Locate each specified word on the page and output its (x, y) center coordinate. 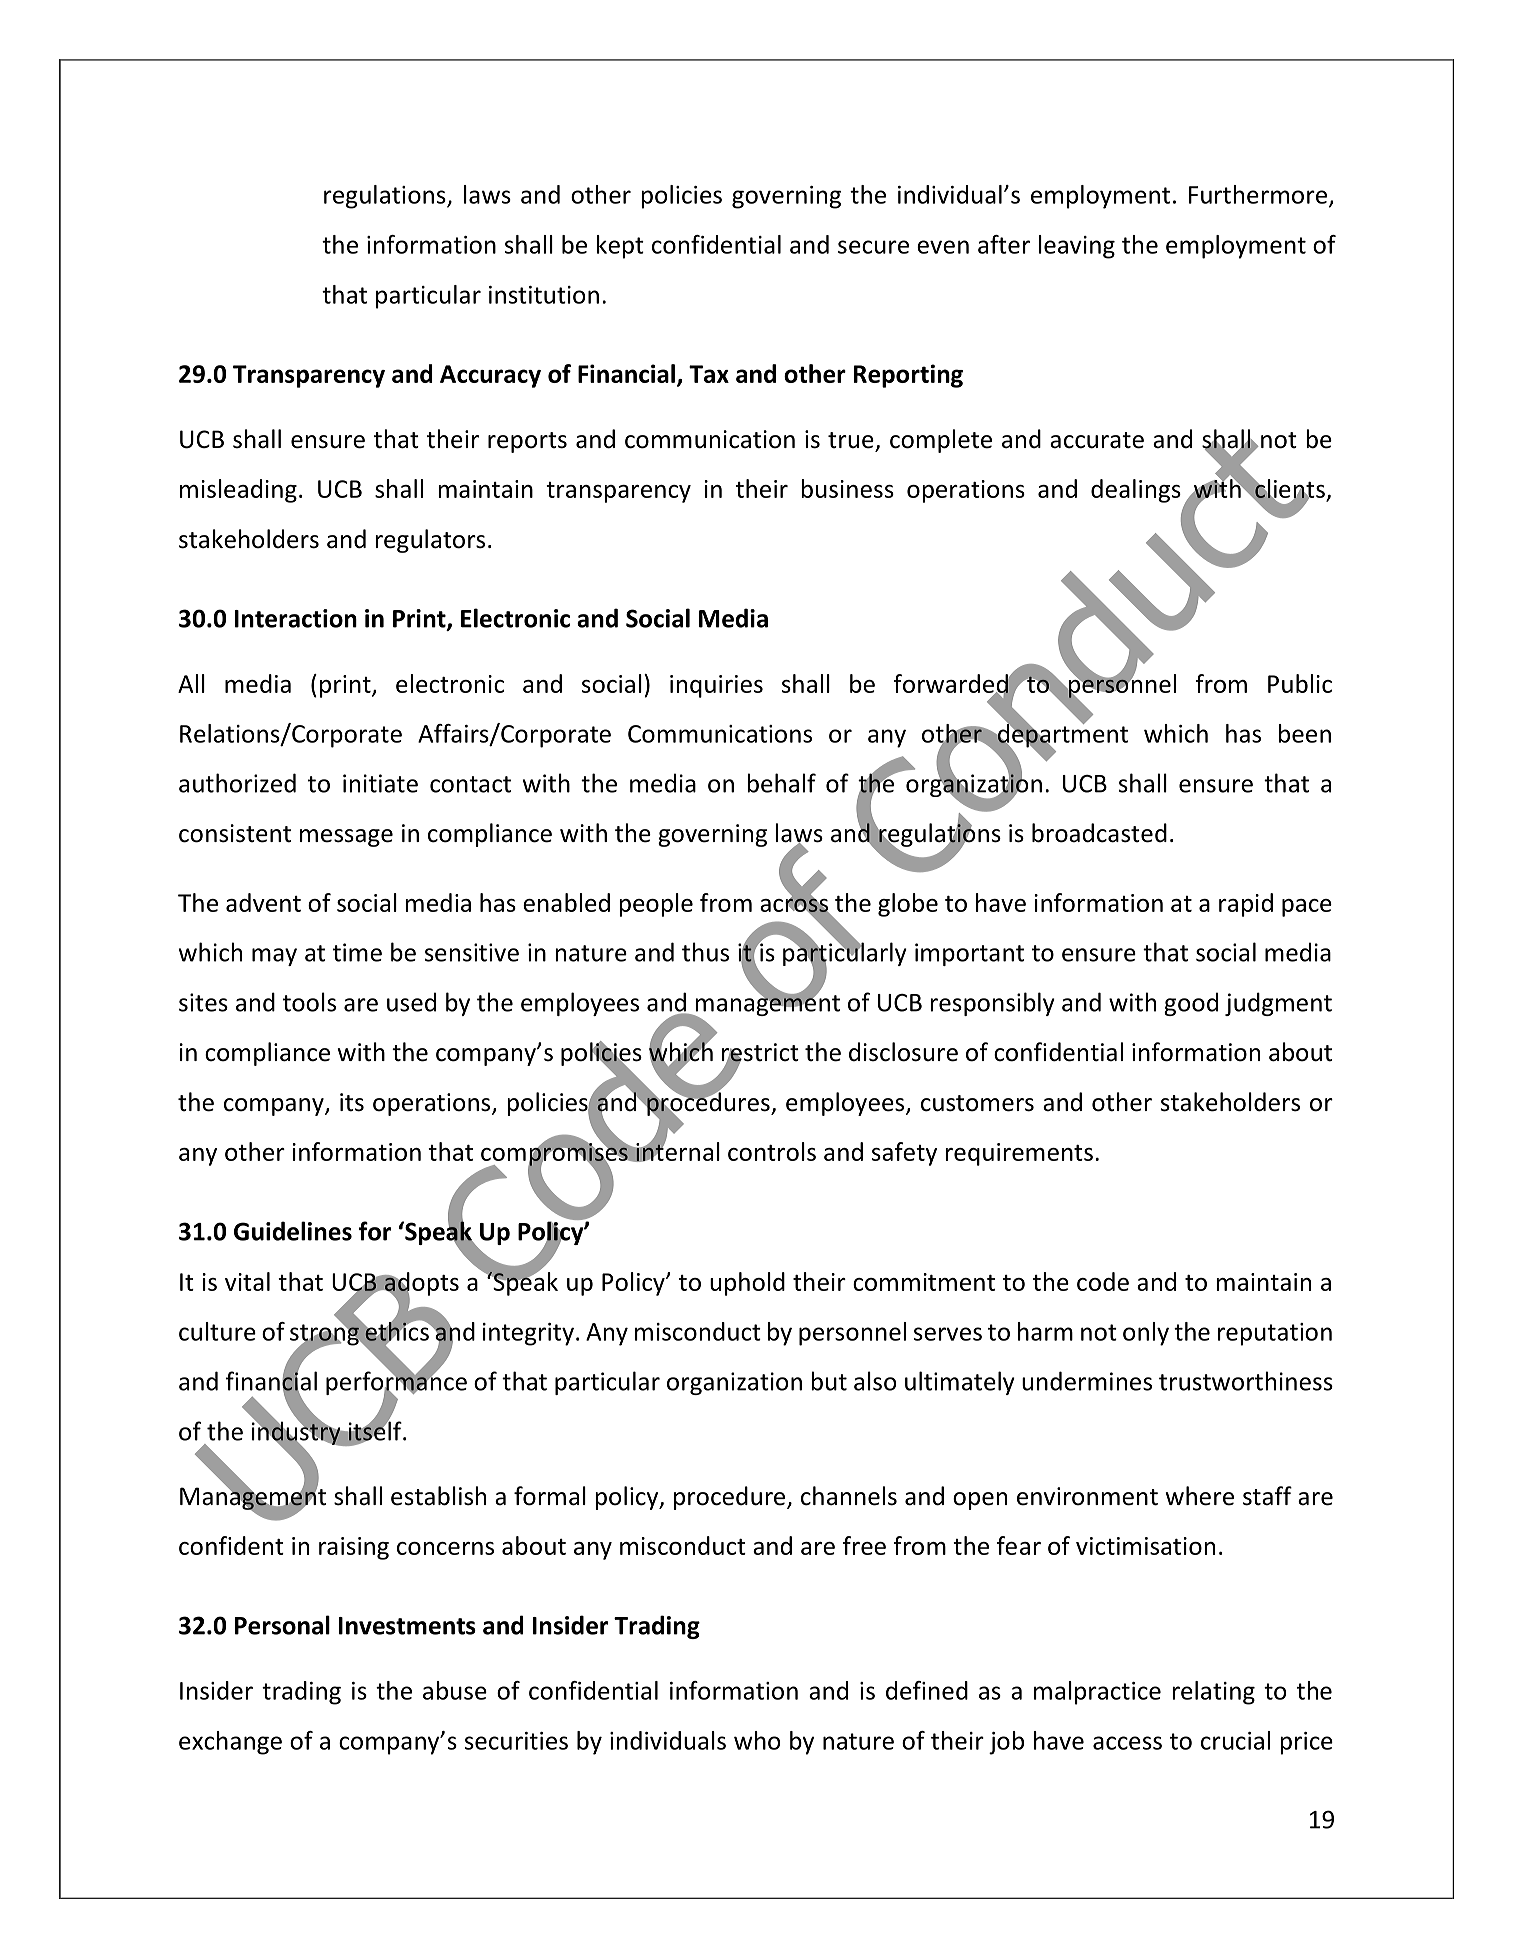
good (1191, 1004)
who (757, 1740)
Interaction (296, 618)
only (1146, 1334)
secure (873, 247)
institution (544, 295)
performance (396, 1383)
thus (705, 952)
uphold (747, 1284)
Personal (282, 1625)
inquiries (716, 686)
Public (1300, 683)
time (357, 952)
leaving (1077, 247)
